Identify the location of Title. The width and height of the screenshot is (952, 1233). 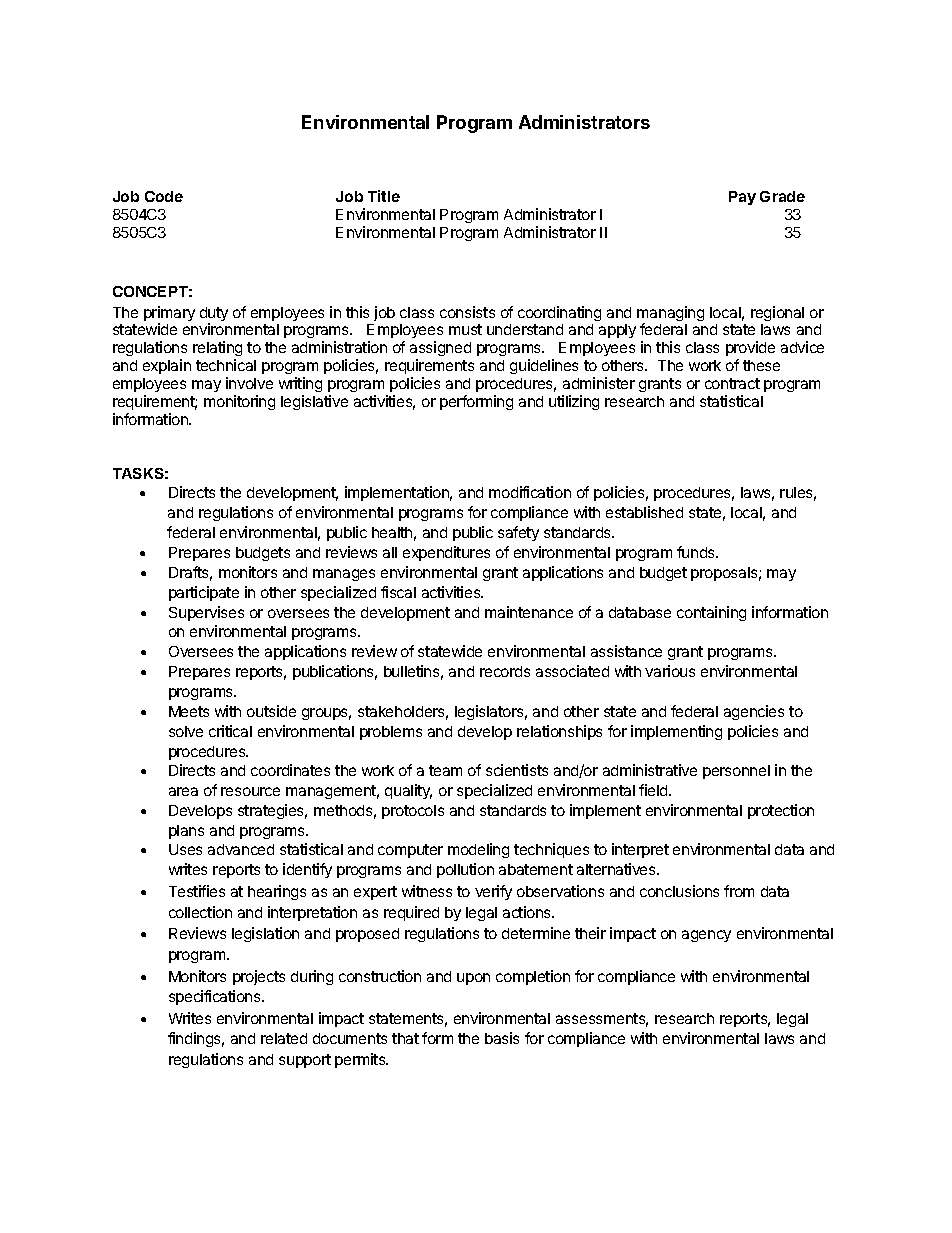
(384, 196).
